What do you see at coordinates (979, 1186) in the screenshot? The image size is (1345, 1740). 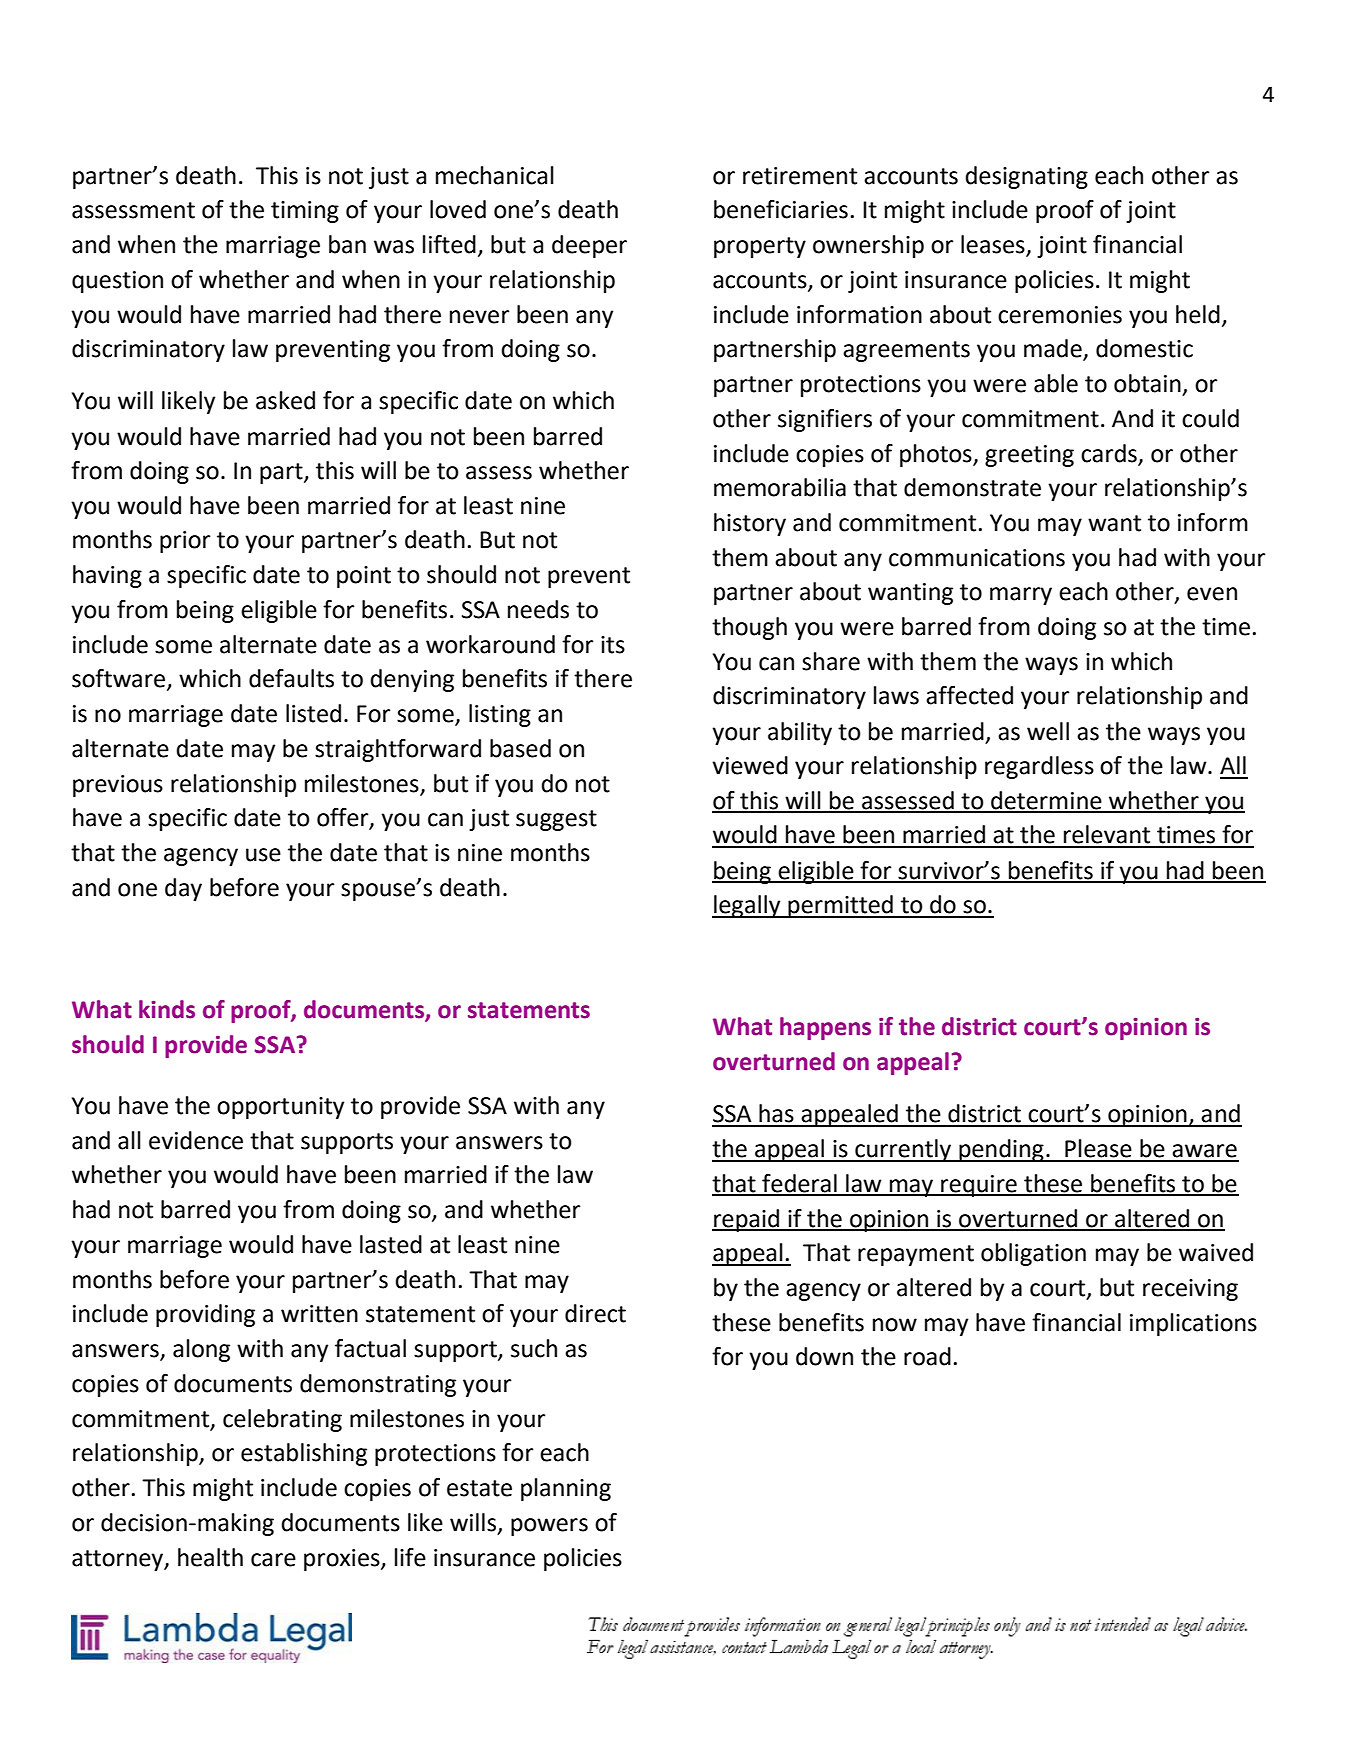 I see `require` at bounding box center [979, 1186].
